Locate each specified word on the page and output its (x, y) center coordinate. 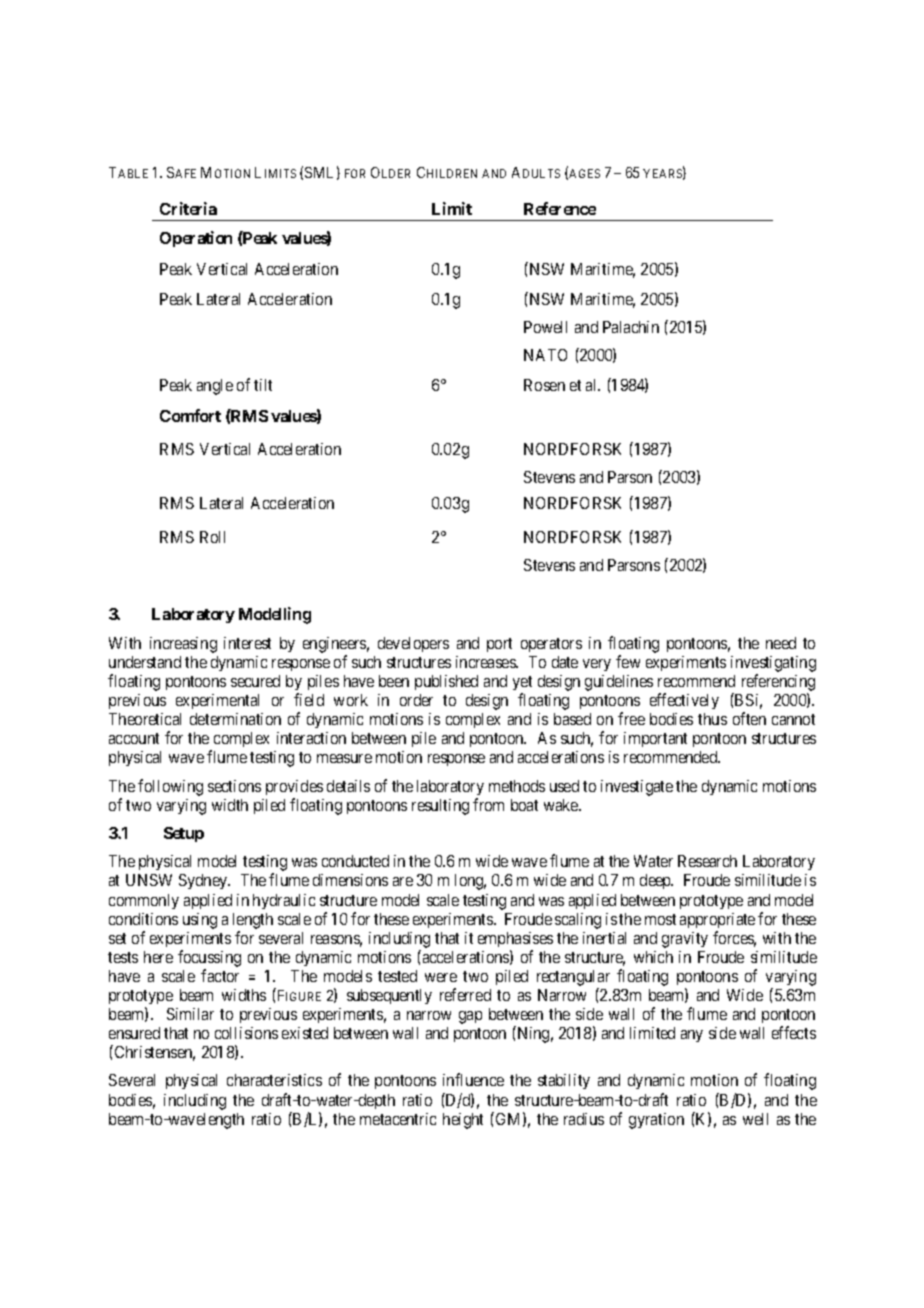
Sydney (204, 881)
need (781, 643)
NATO (545, 355)
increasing (183, 645)
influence (473, 1079)
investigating (773, 664)
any (692, 1036)
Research (707, 861)
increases (486, 662)
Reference (560, 208)
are (403, 881)
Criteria (188, 208)
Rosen (544, 385)
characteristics (274, 1080)
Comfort (190, 415)
